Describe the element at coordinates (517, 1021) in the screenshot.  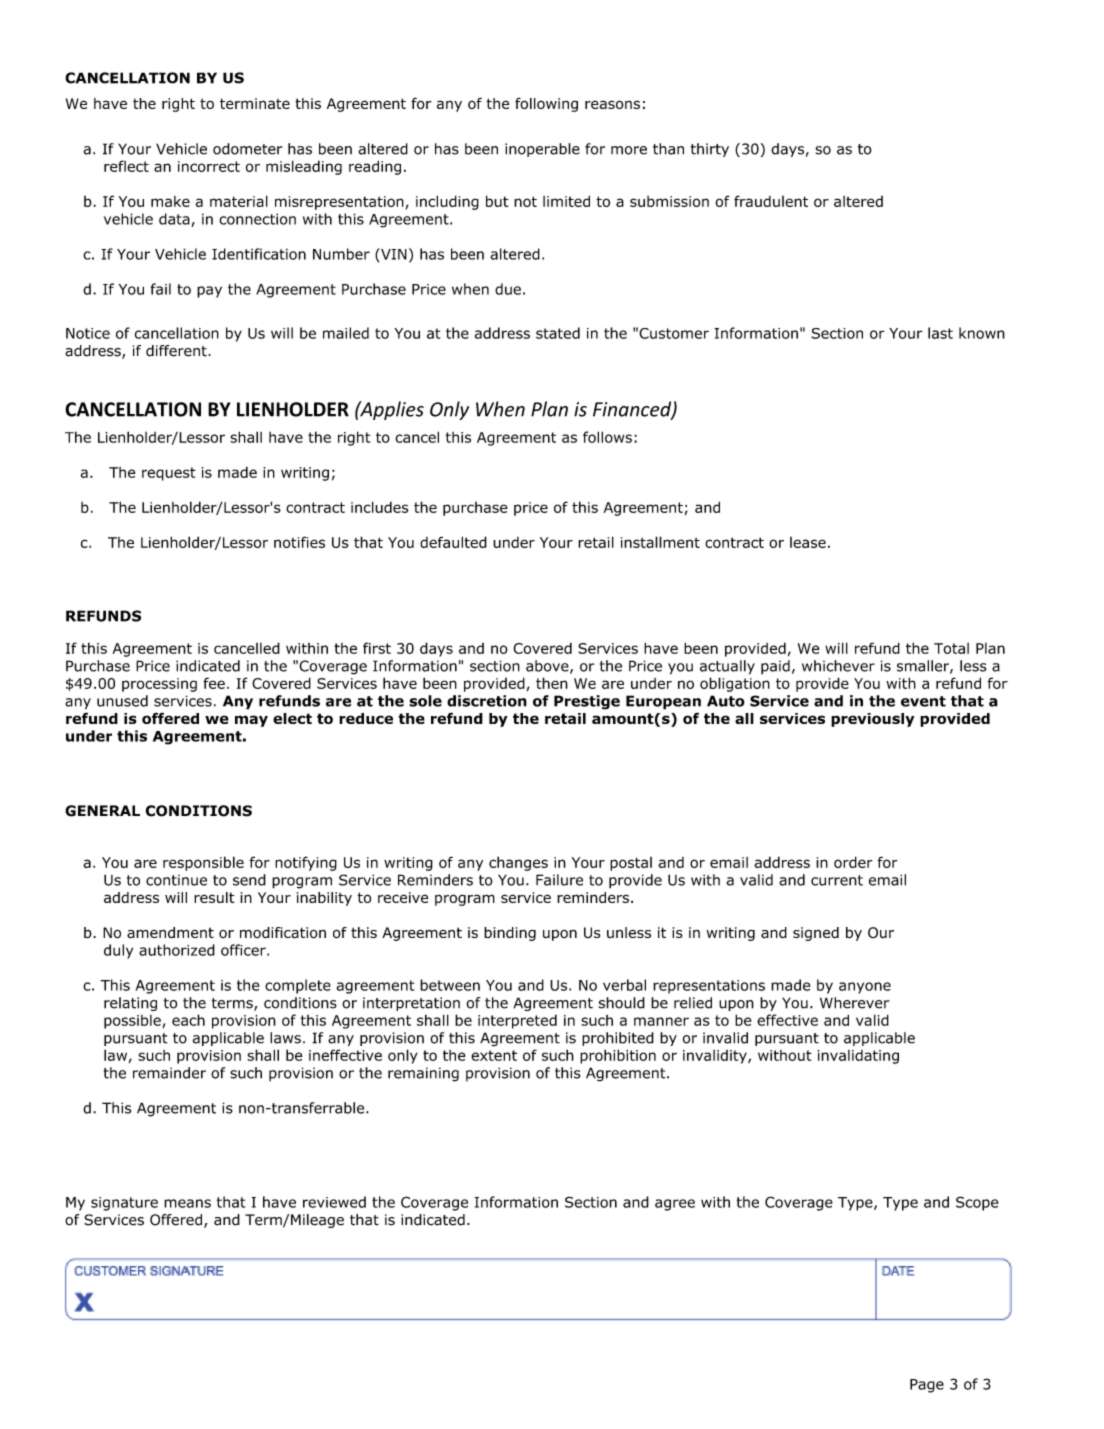
I see `interpreted` at that location.
